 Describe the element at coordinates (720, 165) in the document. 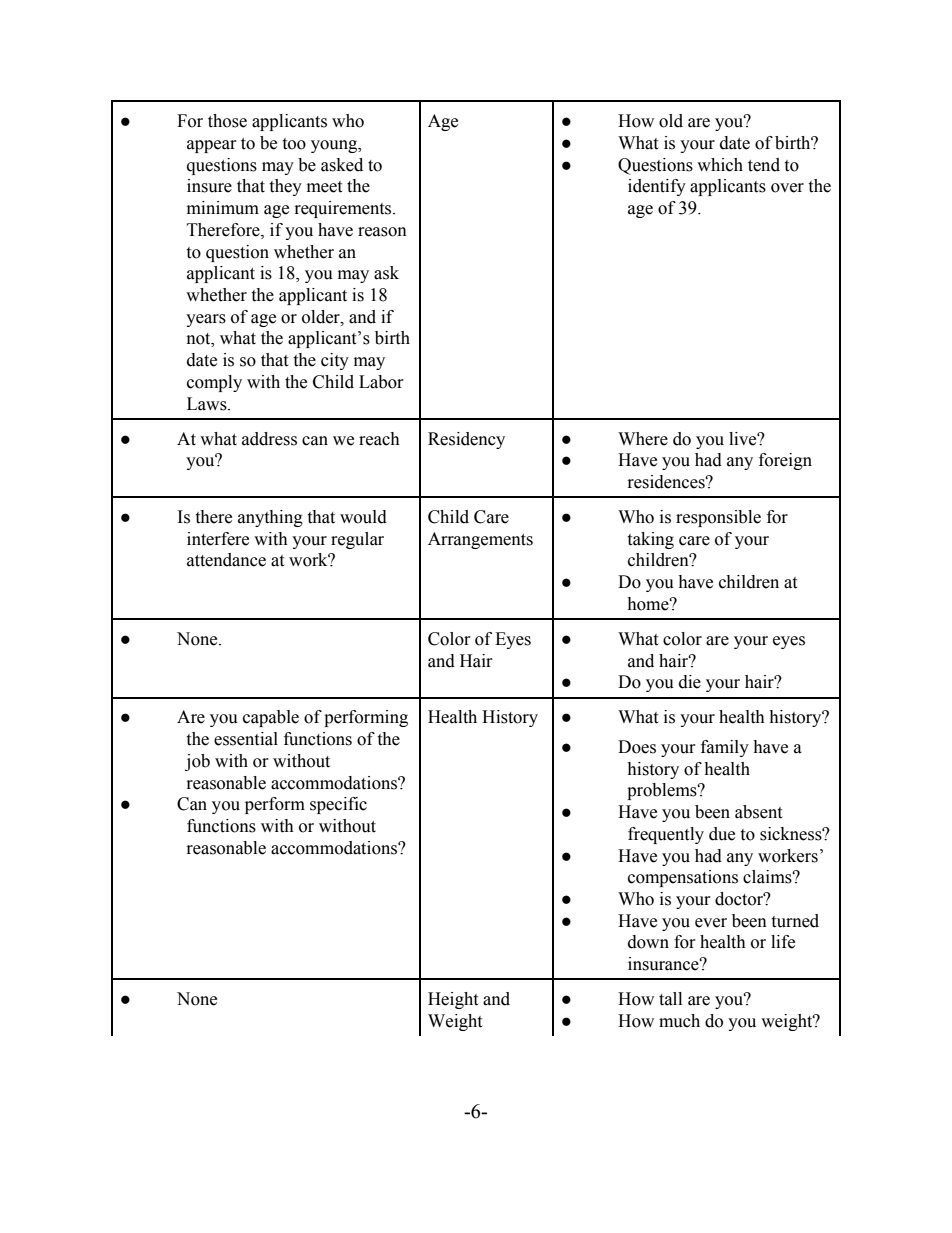

I see `which` at that location.
